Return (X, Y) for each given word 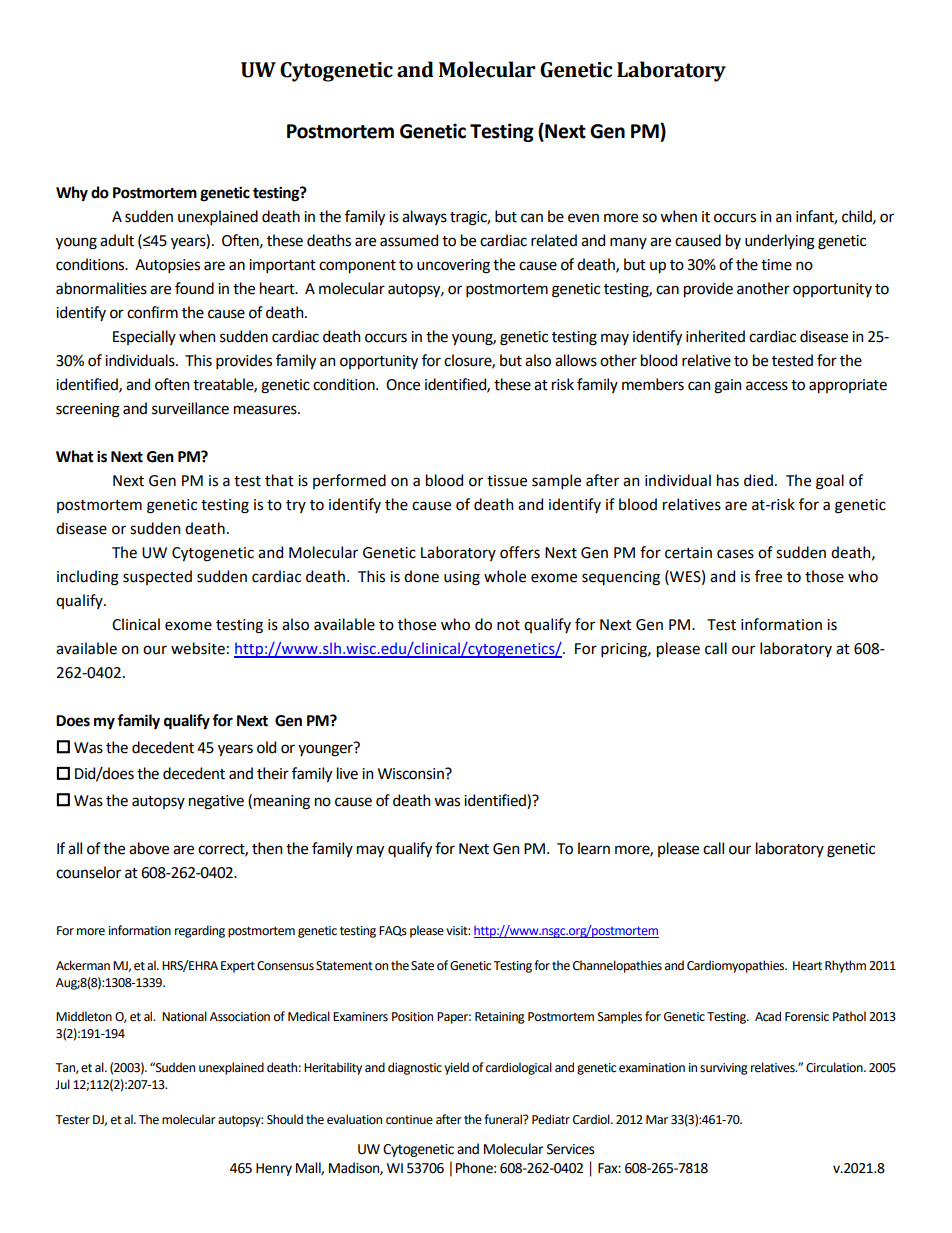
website (198, 648)
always (424, 217)
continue (409, 1120)
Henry (274, 1169)
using (462, 578)
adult (117, 240)
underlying (780, 242)
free (768, 576)
